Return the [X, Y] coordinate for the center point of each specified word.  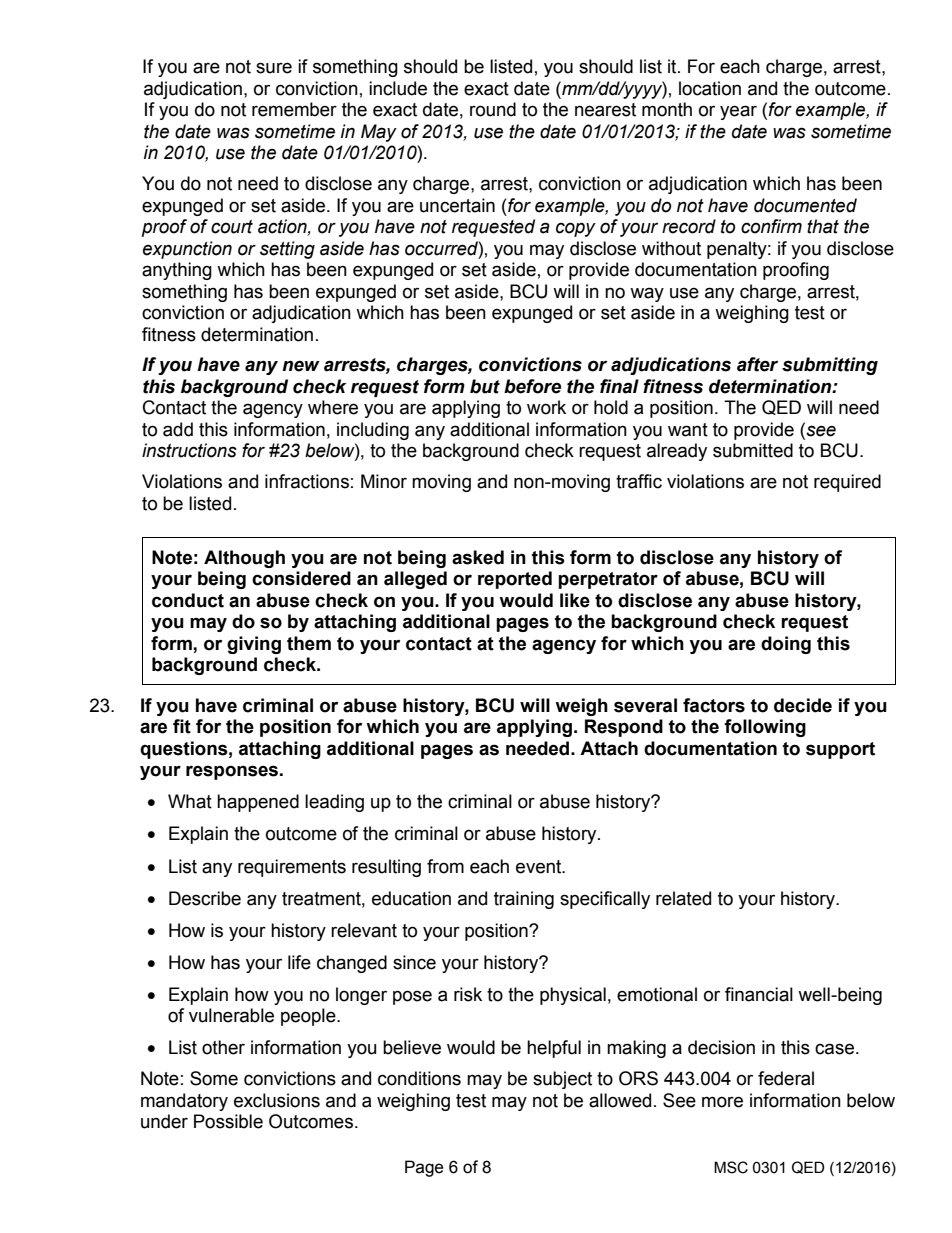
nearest [605, 110]
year [738, 112]
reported [515, 580]
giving [254, 645]
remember [294, 109]
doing [786, 645]
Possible [228, 1121]
